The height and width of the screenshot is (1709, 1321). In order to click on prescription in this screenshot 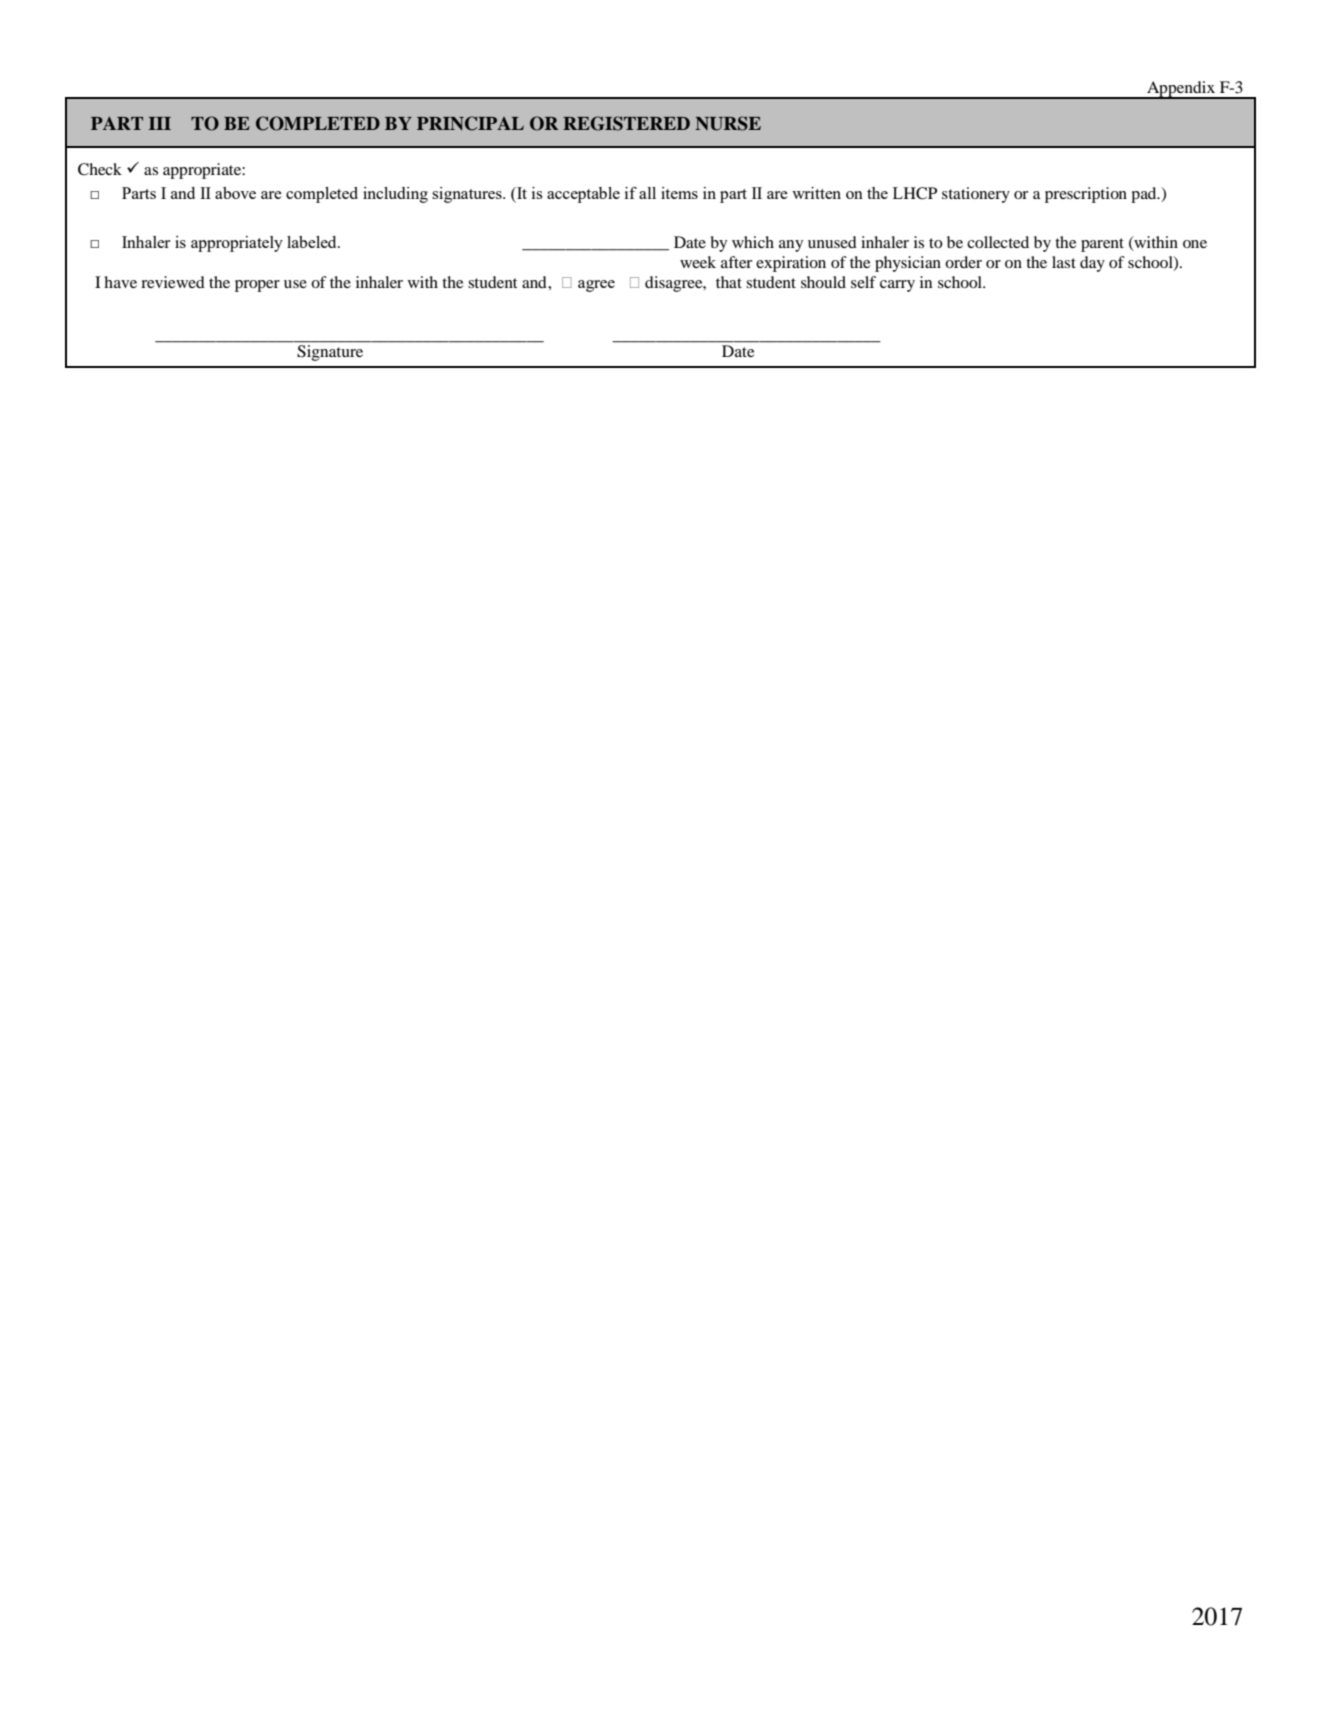, I will do `click(1086, 195)`.
